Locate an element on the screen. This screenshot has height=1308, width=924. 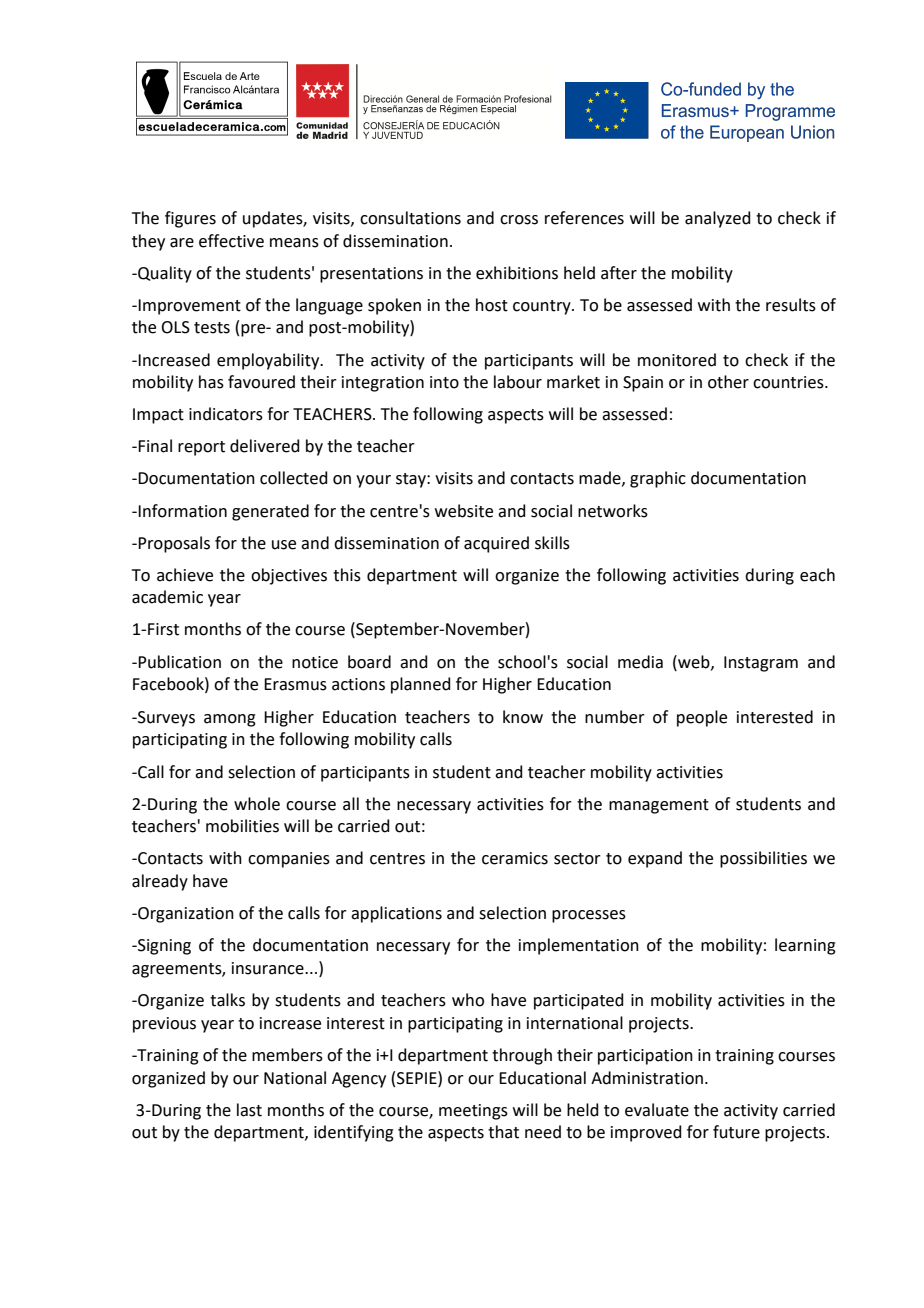
planned is located at coordinates (421, 685).
